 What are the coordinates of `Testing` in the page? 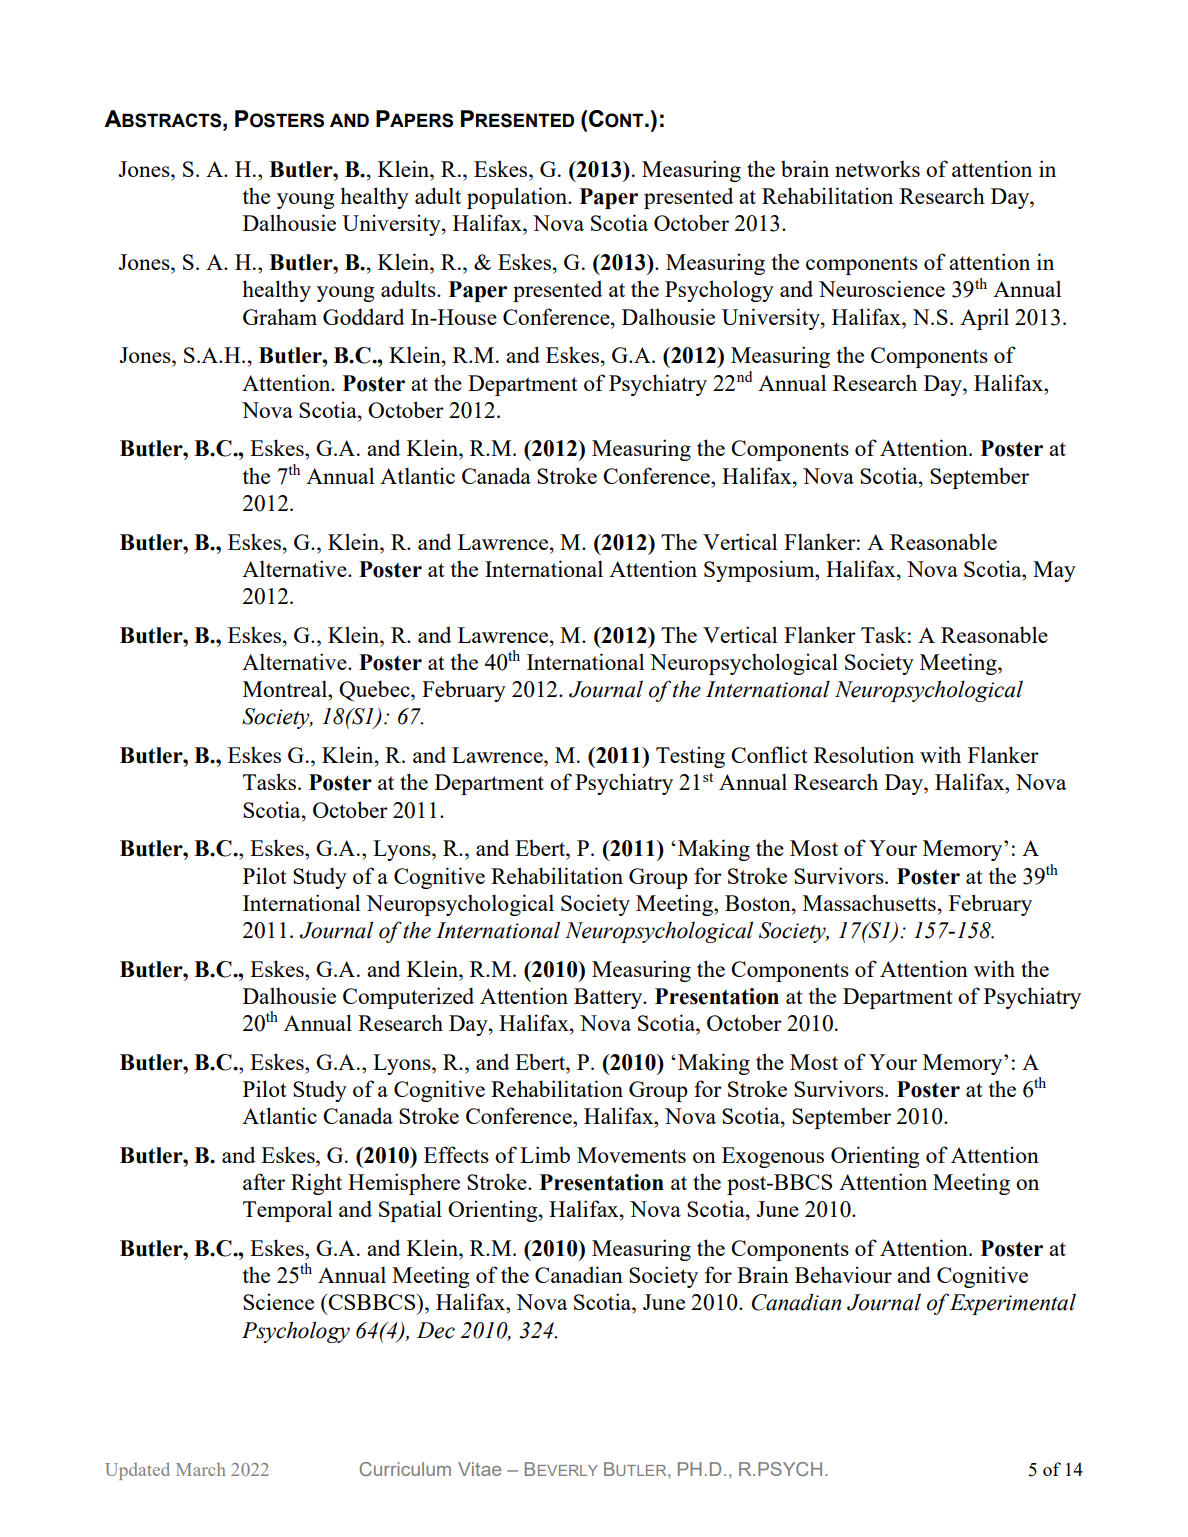 It's located at (690, 757).
